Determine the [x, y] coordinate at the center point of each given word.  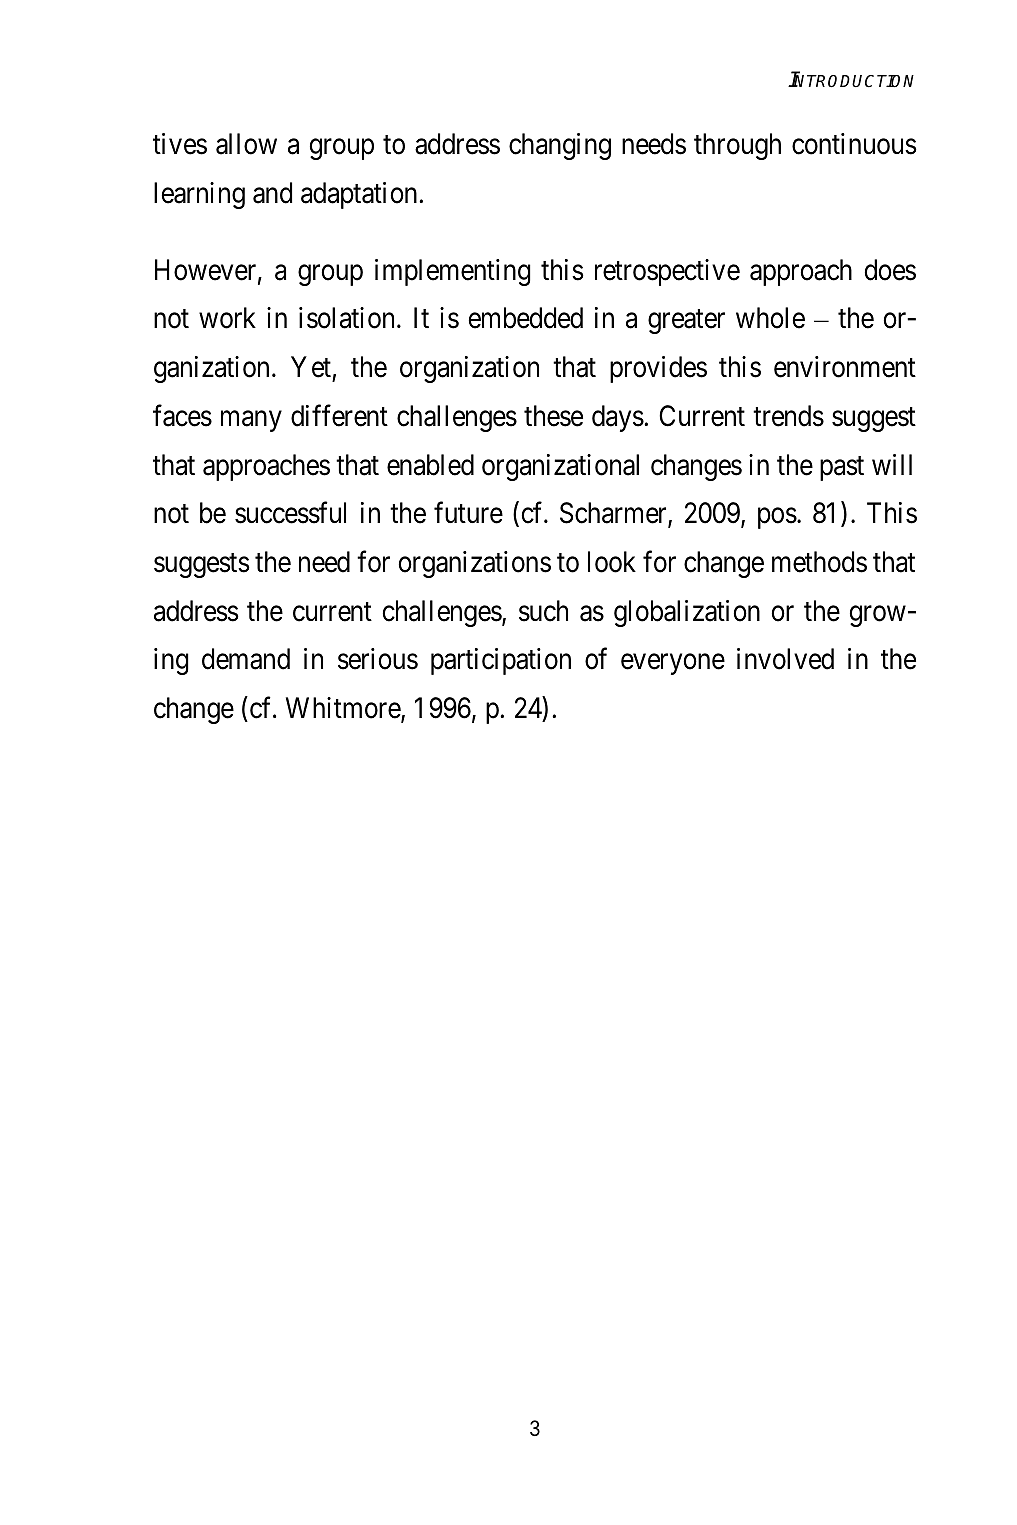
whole [770, 318]
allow [246, 144]
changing [560, 146]
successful [290, 513]
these [553, 416]
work [227, 318]
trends [788, 416]
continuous [854, 144]
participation [501, 661]
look [612, 562]
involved [785, 659]
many [251, 421]
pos [777, 518]
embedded [526, 318]
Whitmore [344, 709]
